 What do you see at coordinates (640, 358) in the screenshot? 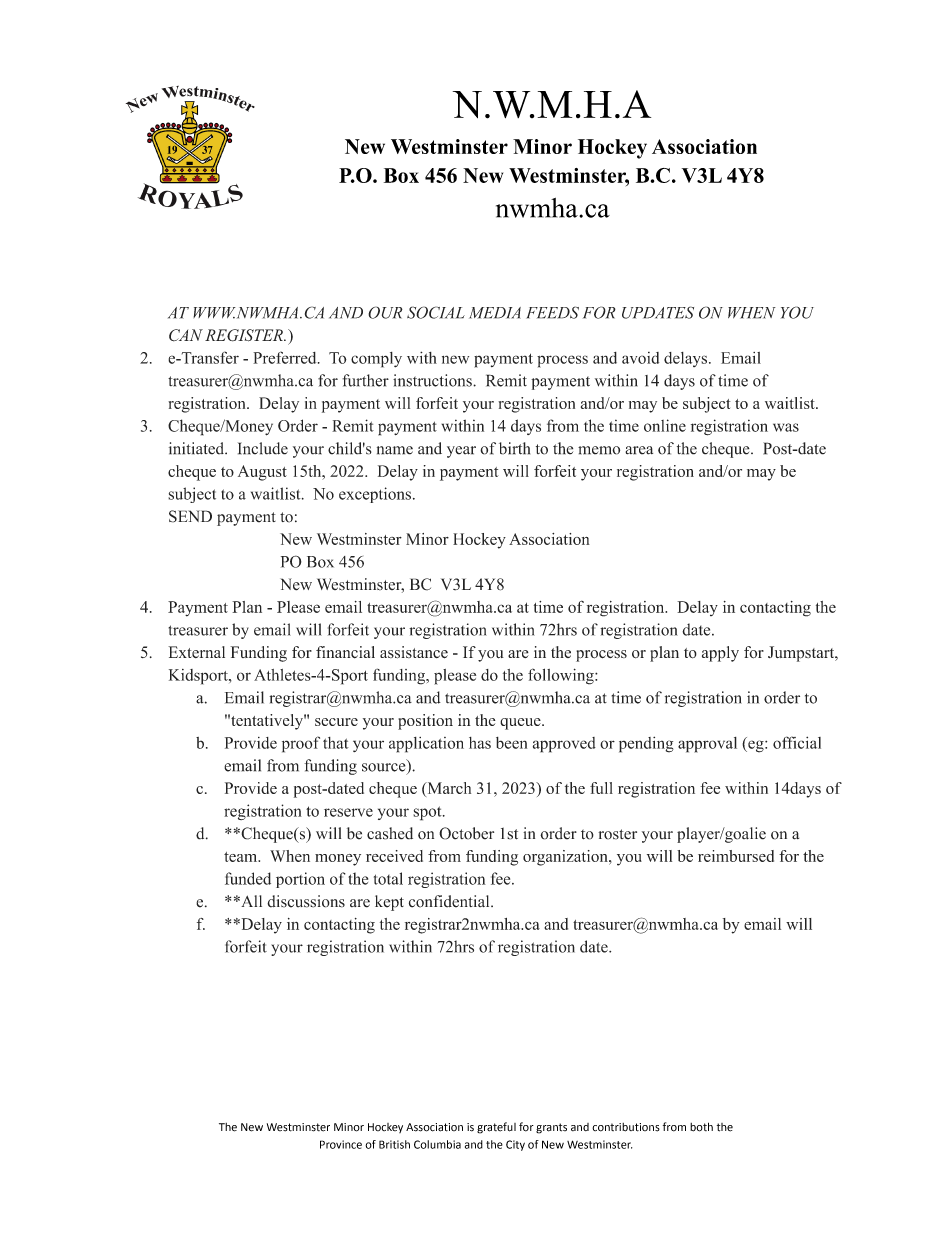
I see `avoid` at bounding box center [640, 358].
